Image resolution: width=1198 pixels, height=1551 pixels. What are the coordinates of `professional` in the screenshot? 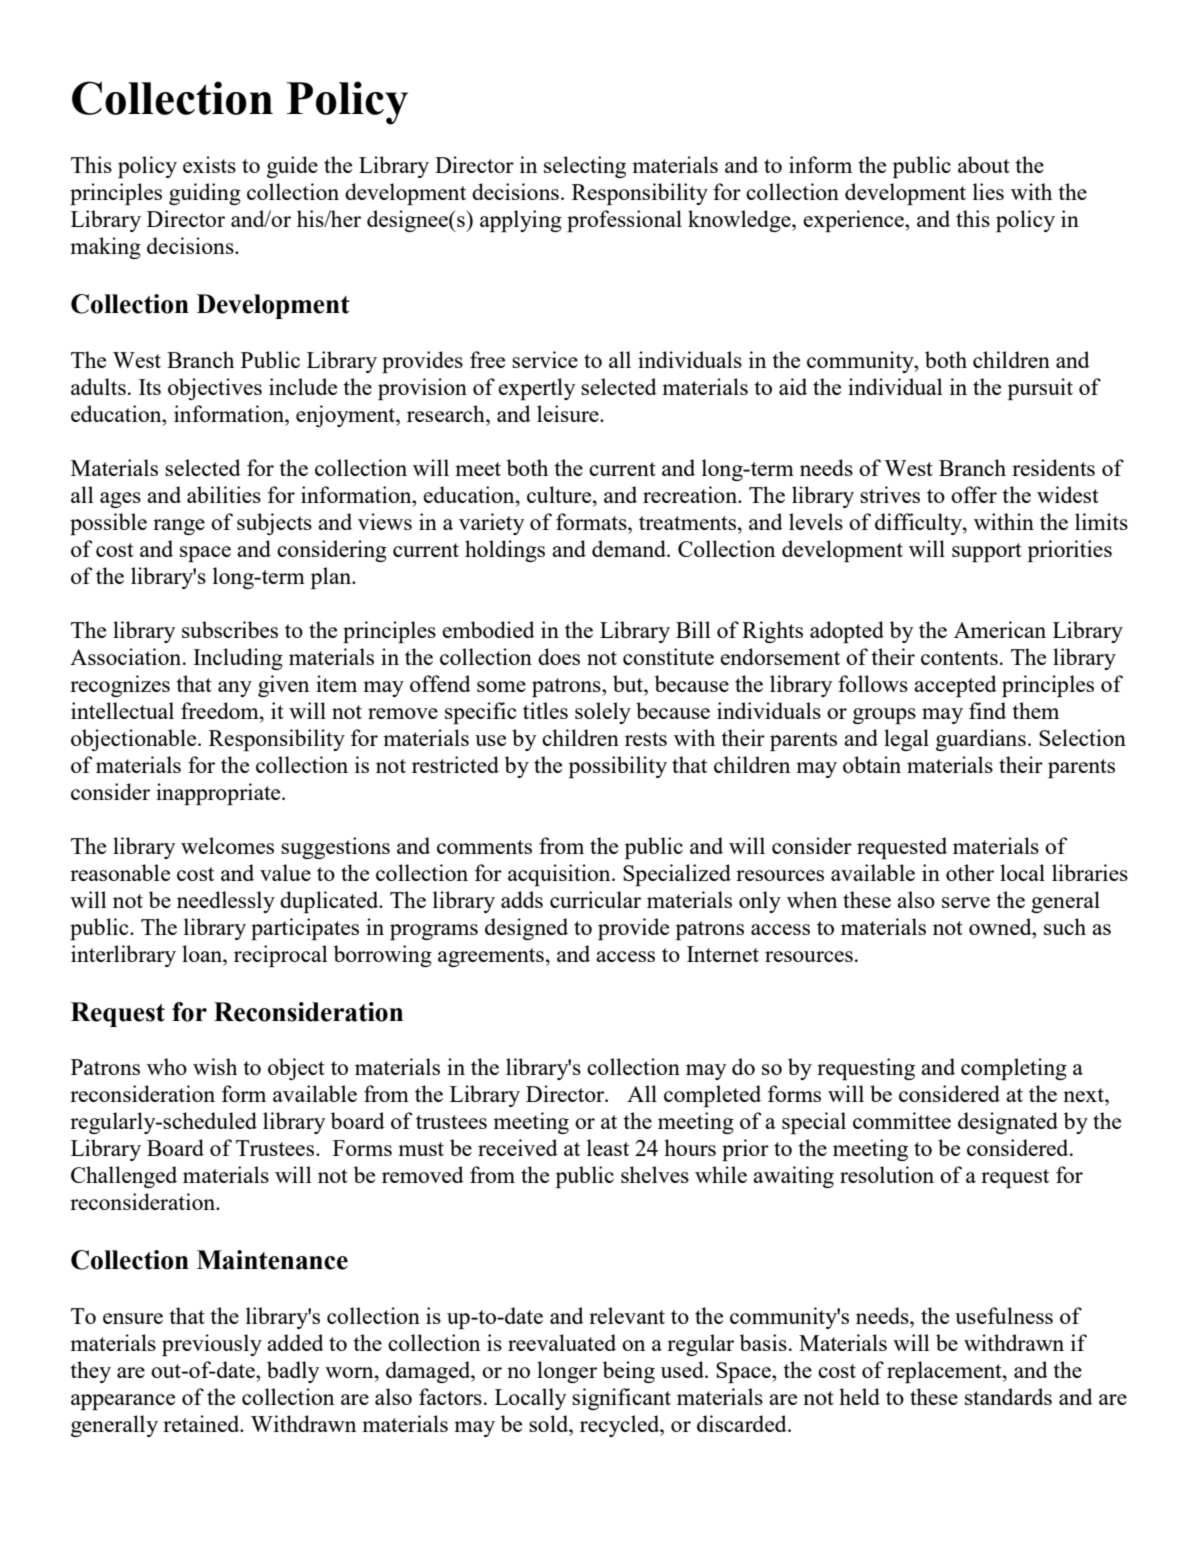 It's located at (624, 221).
